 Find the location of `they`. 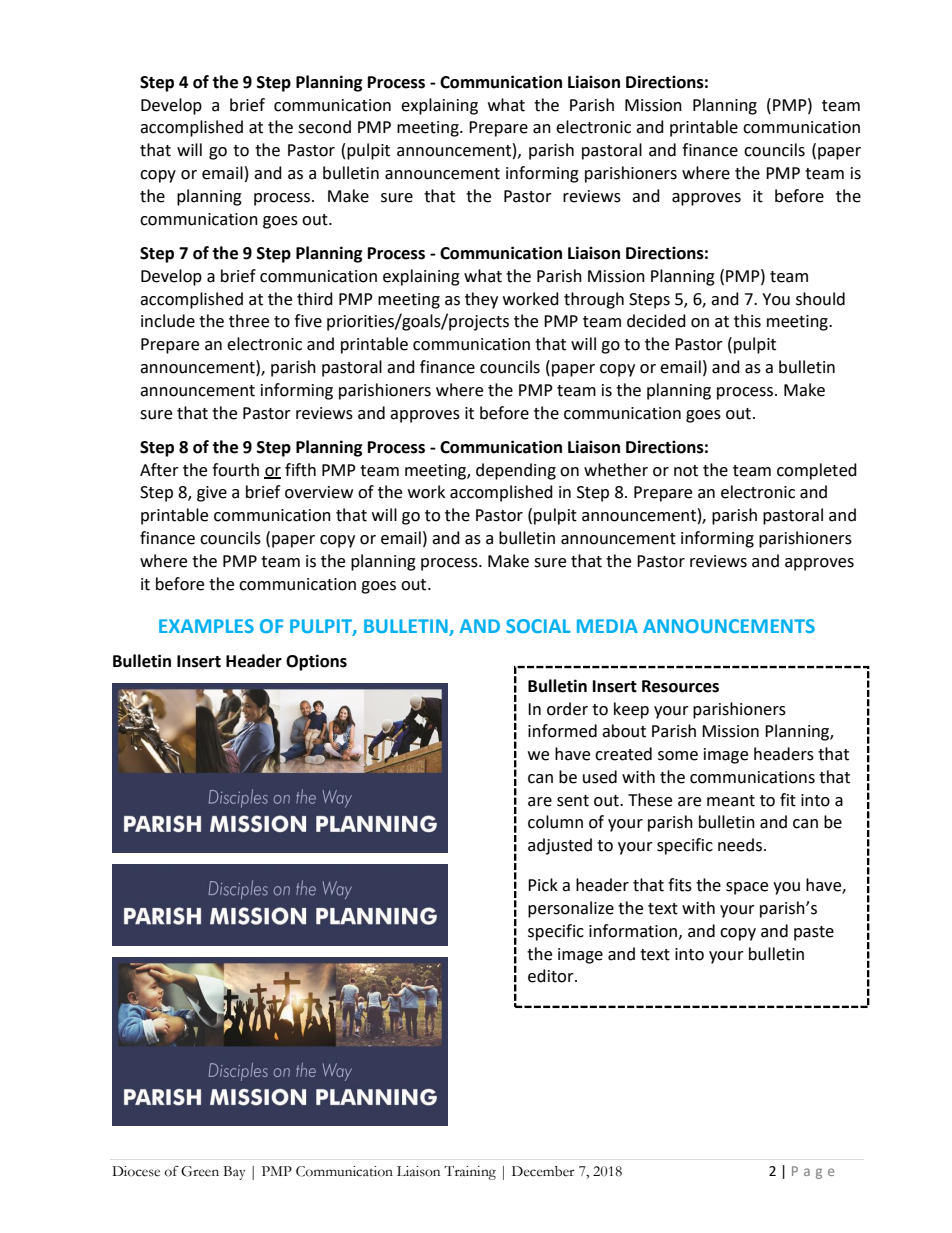

they is located at coordinates (481, 300).
